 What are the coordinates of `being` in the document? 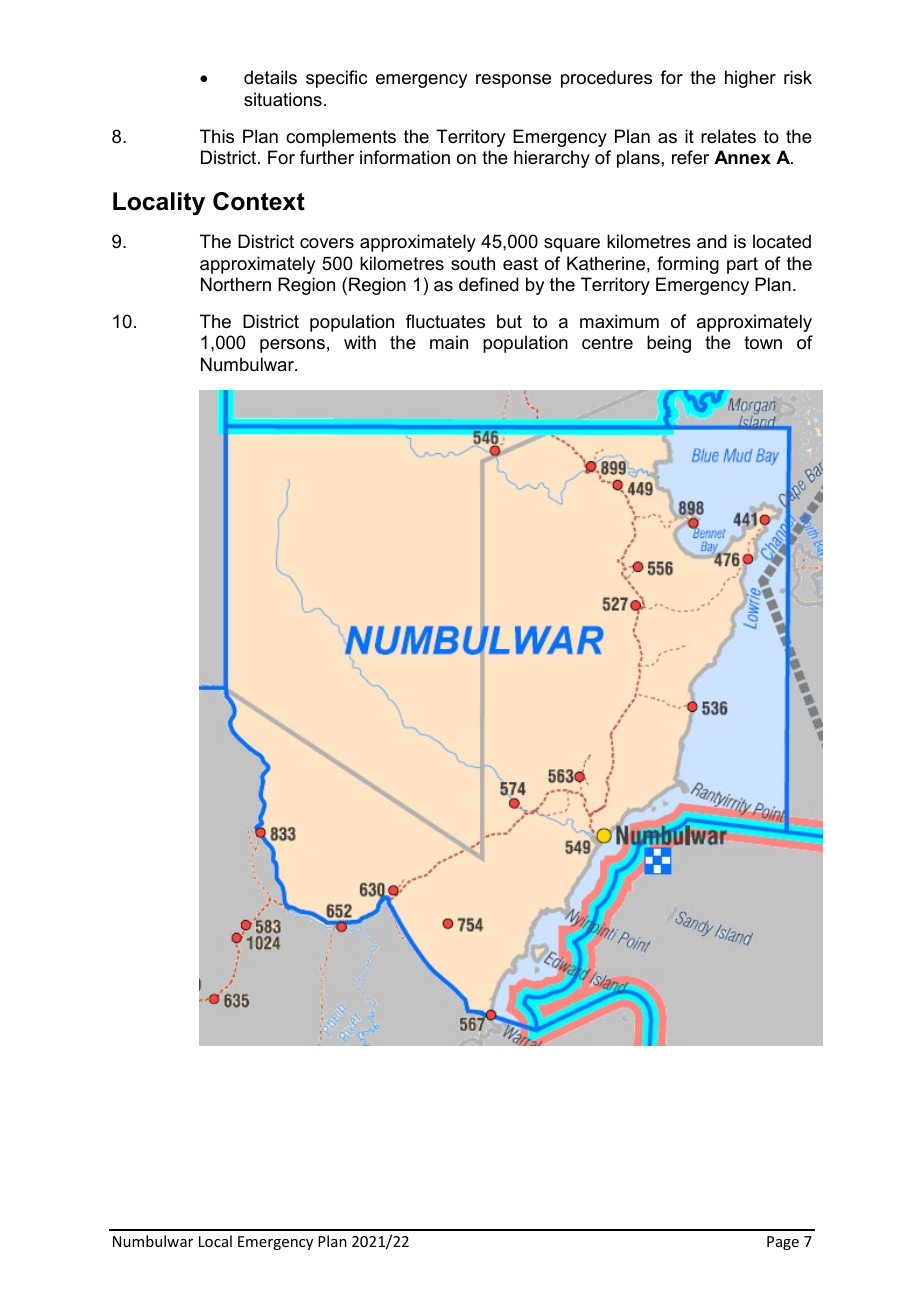 It's located at (669, 344).
